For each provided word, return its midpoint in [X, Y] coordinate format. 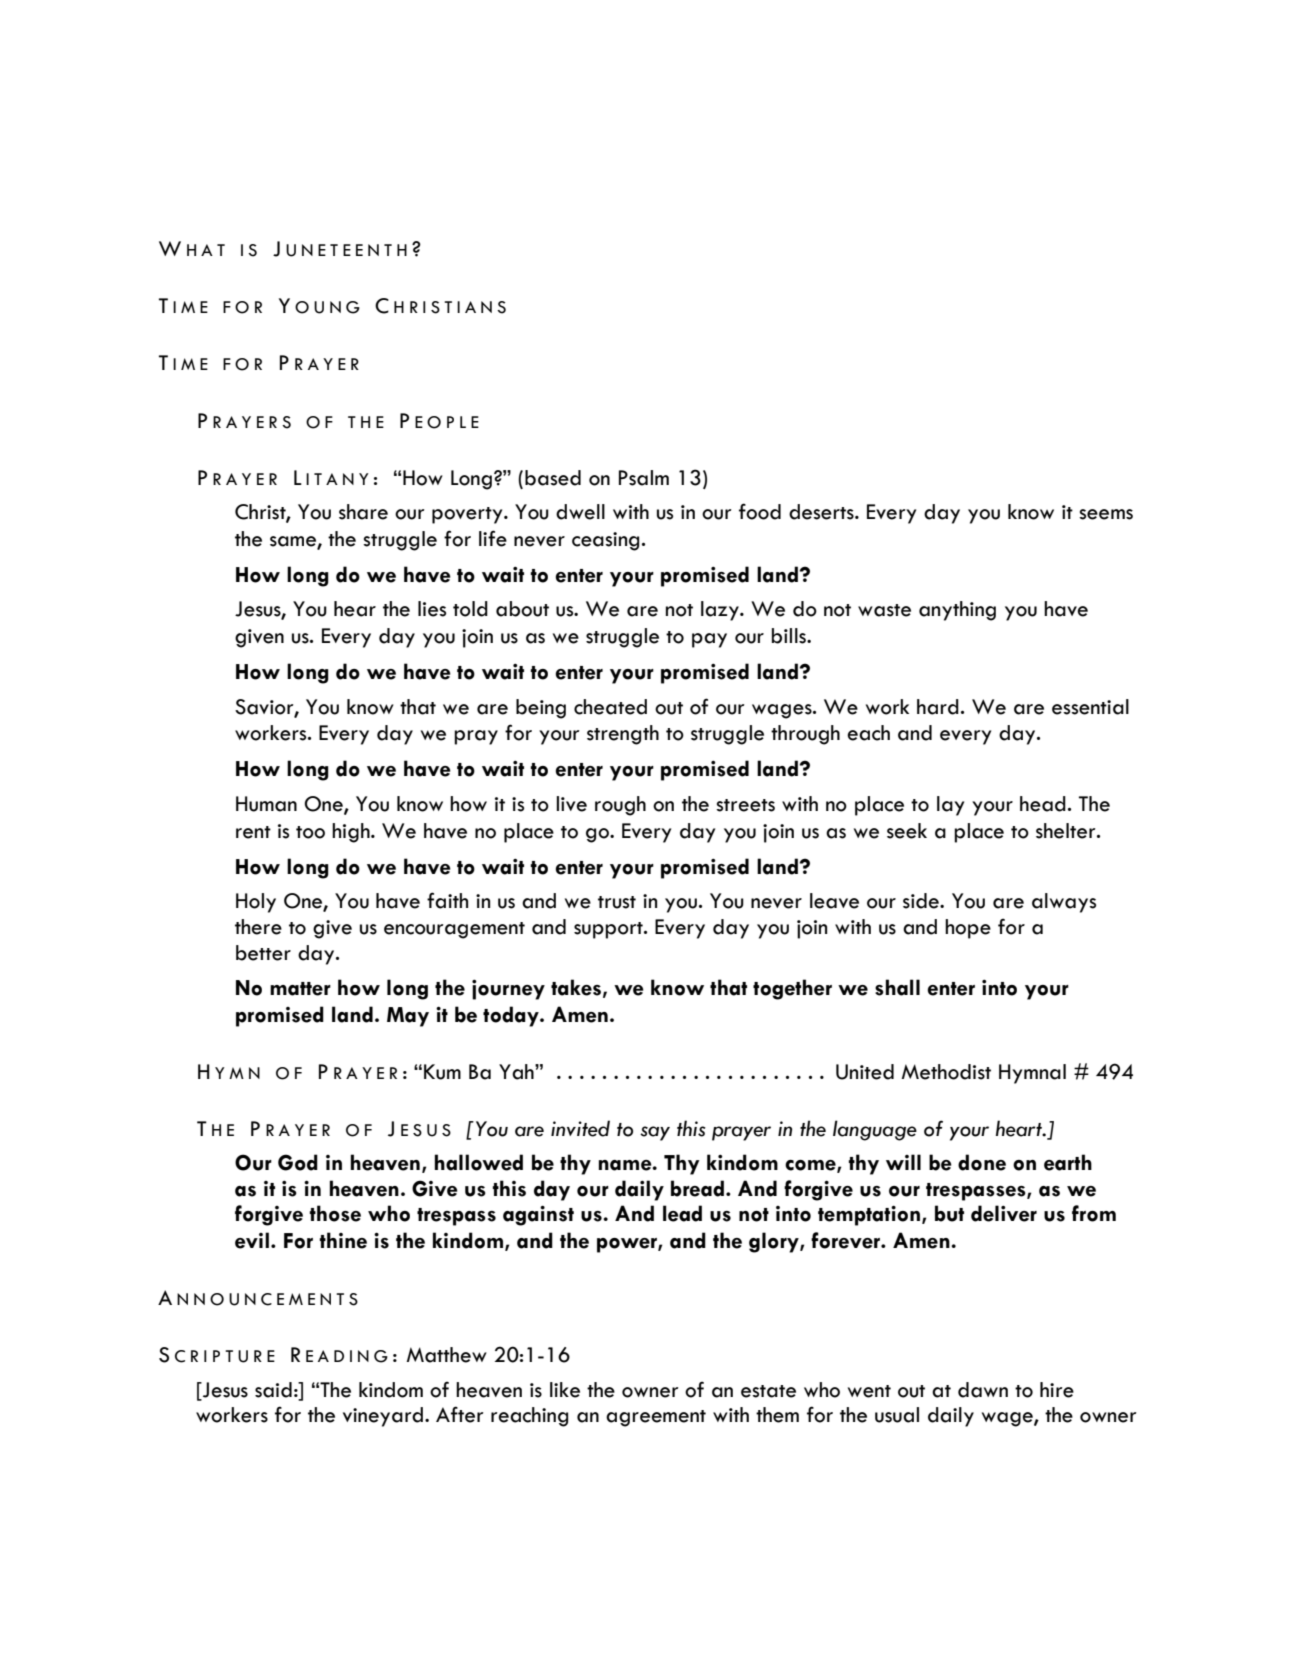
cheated [610, 707]
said [273, 1390]
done [982, 1162]
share [363, 512]
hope [968, 929]
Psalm [644, 478]
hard [938, 707]
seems [1106, 514]
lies [432, 609]
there [258, 927]
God [298, 1162]
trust [617, 902]
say [655, 1133]
